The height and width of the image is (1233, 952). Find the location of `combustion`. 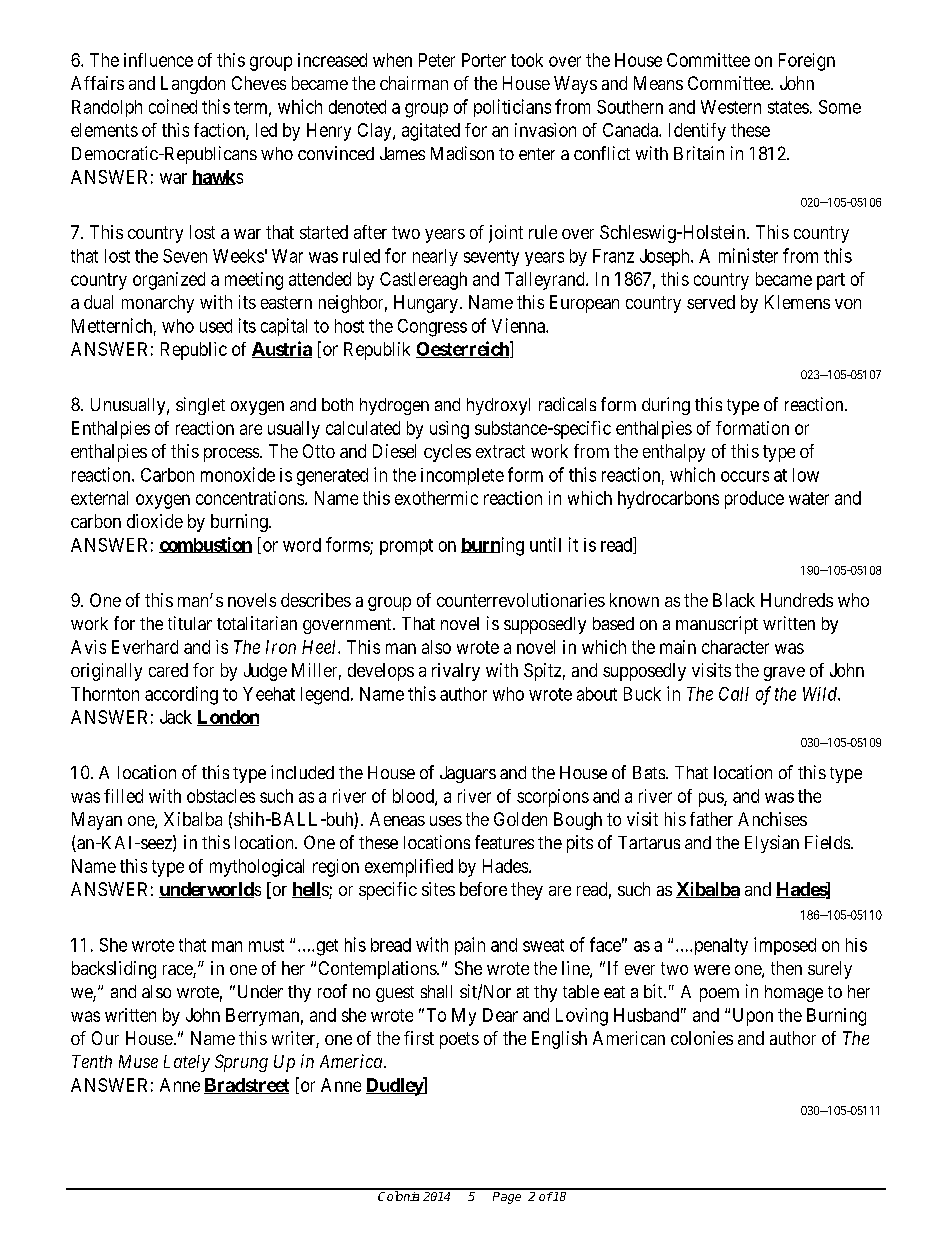

combustion is located at coordinates (205, 545).
